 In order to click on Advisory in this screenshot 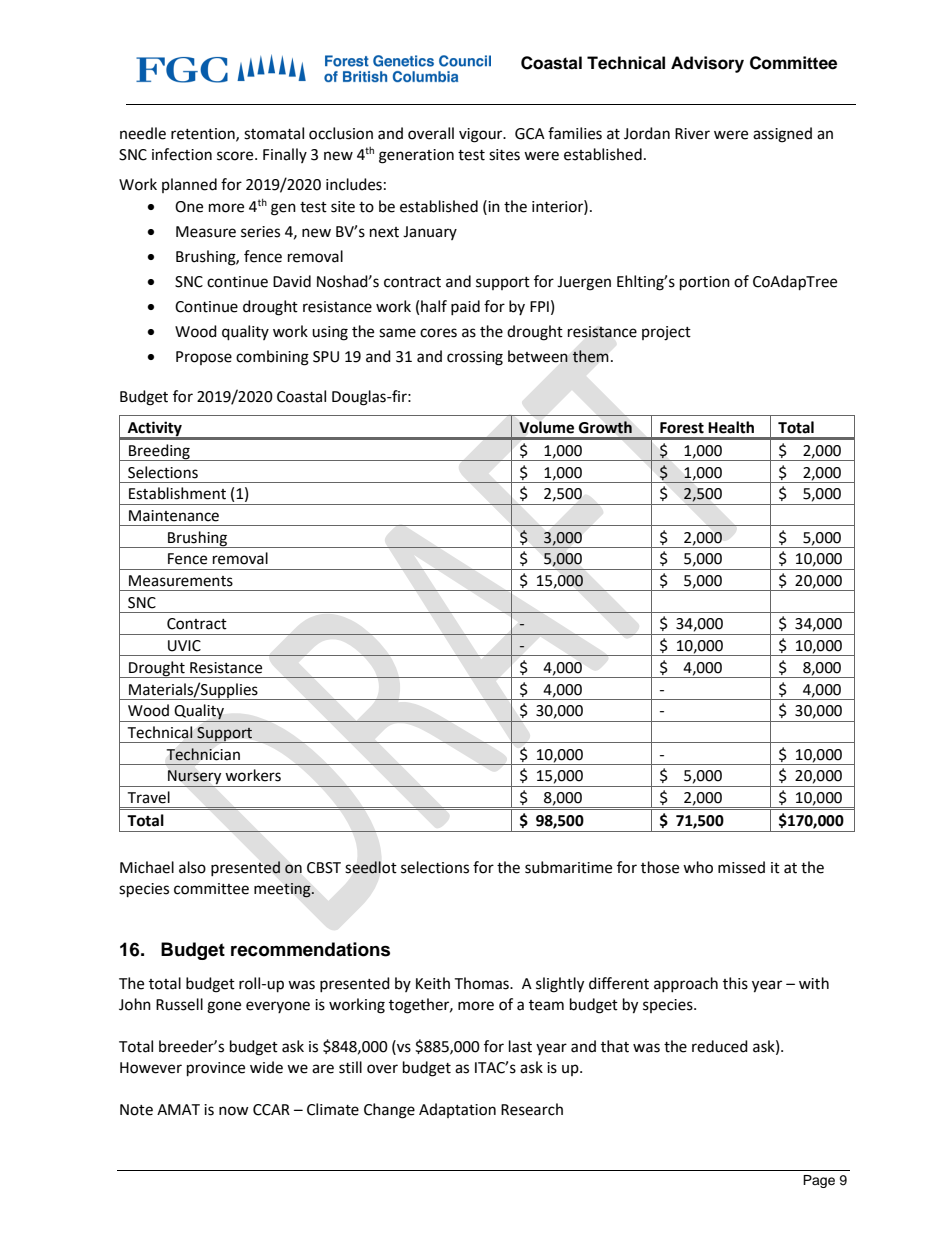, I will do `click(707, 64)`.
